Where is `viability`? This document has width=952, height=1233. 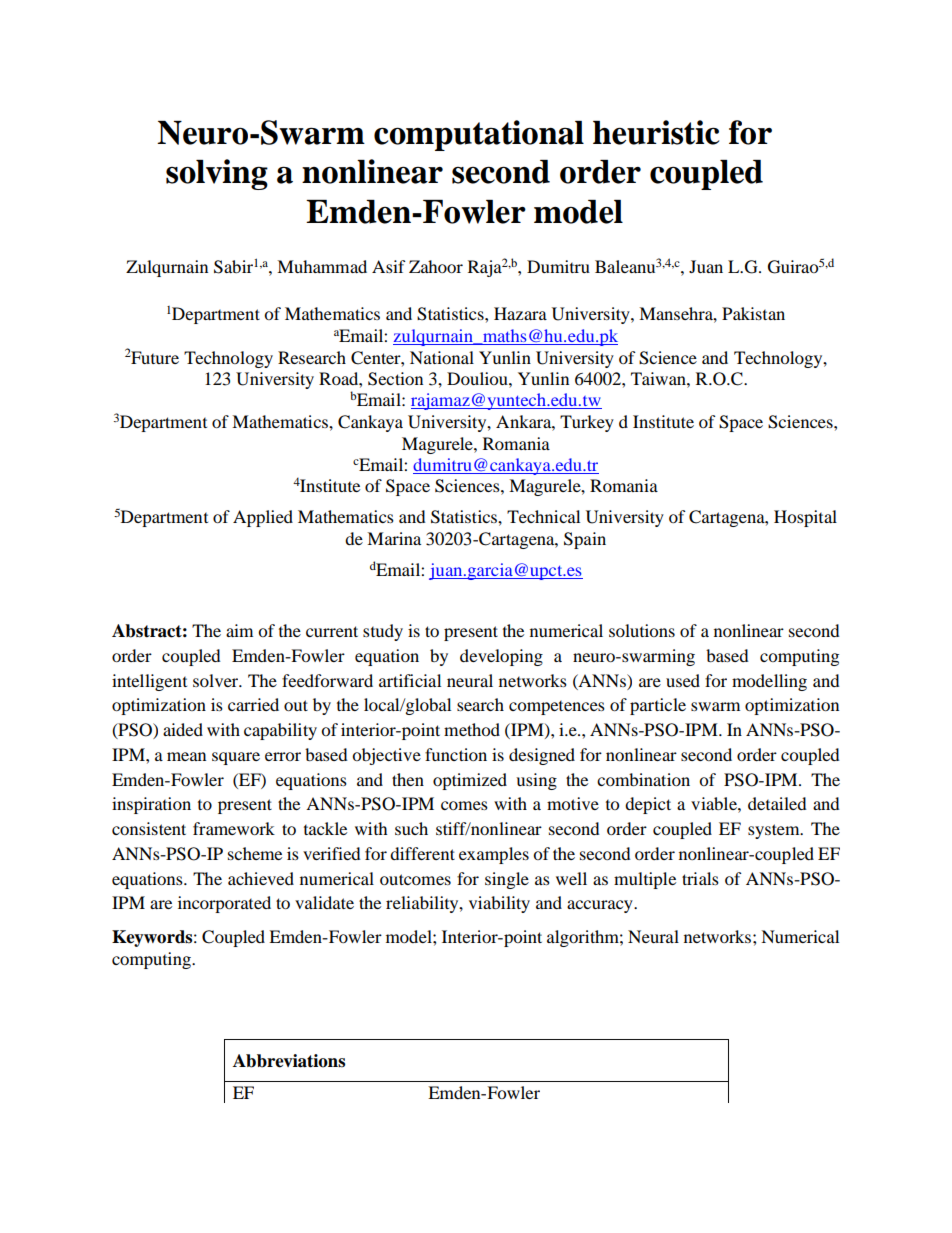 viability is located at coordinates (499, 904).
